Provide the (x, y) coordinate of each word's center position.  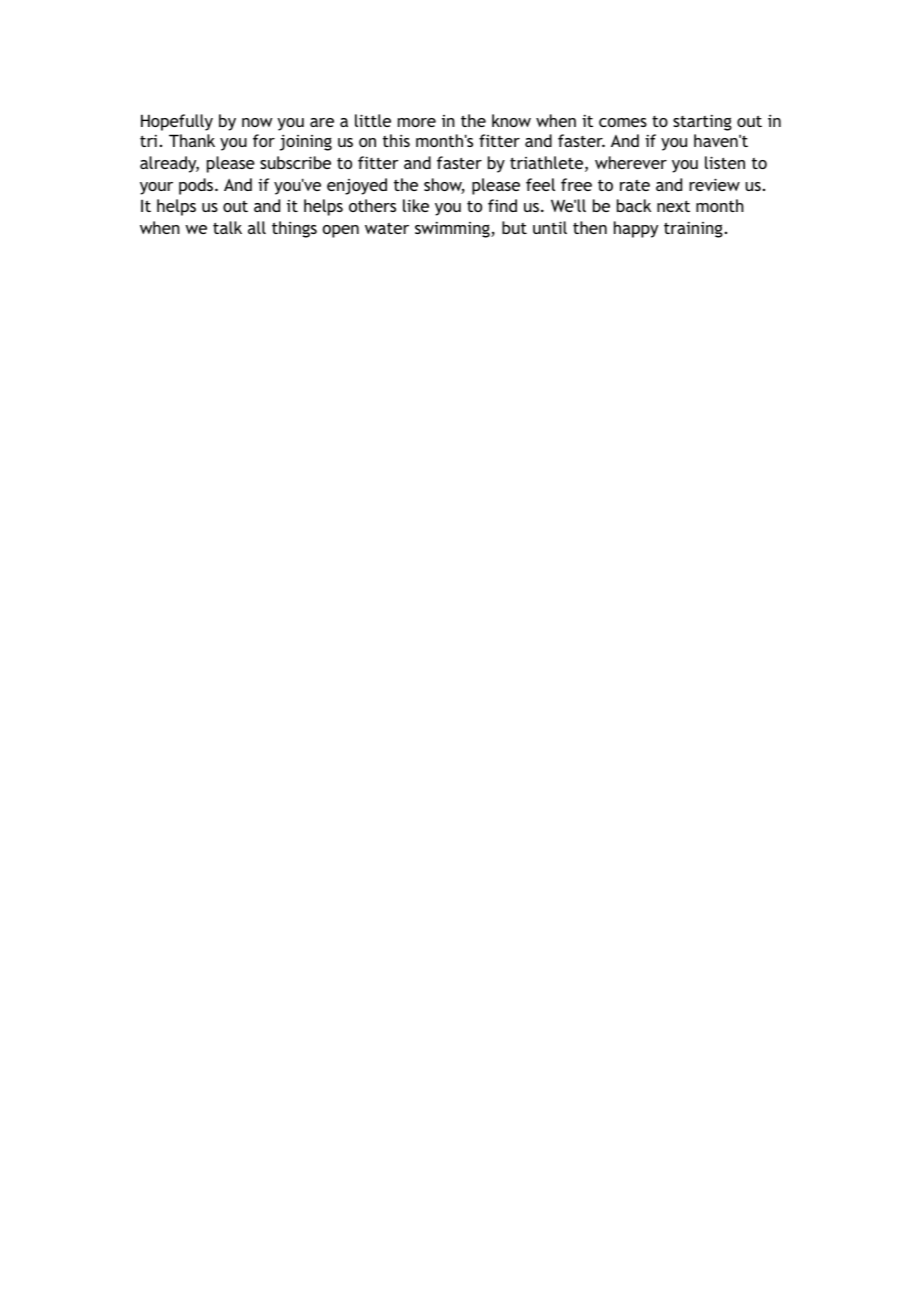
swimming (453, 229)
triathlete (548, 164)
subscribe (295, 162)
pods (196, 186)
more (417, 122)
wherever (631, 162)
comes (623, 122)
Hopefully (177, 122)
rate (635, 185)
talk (227, 227)
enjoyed (357, 186)
